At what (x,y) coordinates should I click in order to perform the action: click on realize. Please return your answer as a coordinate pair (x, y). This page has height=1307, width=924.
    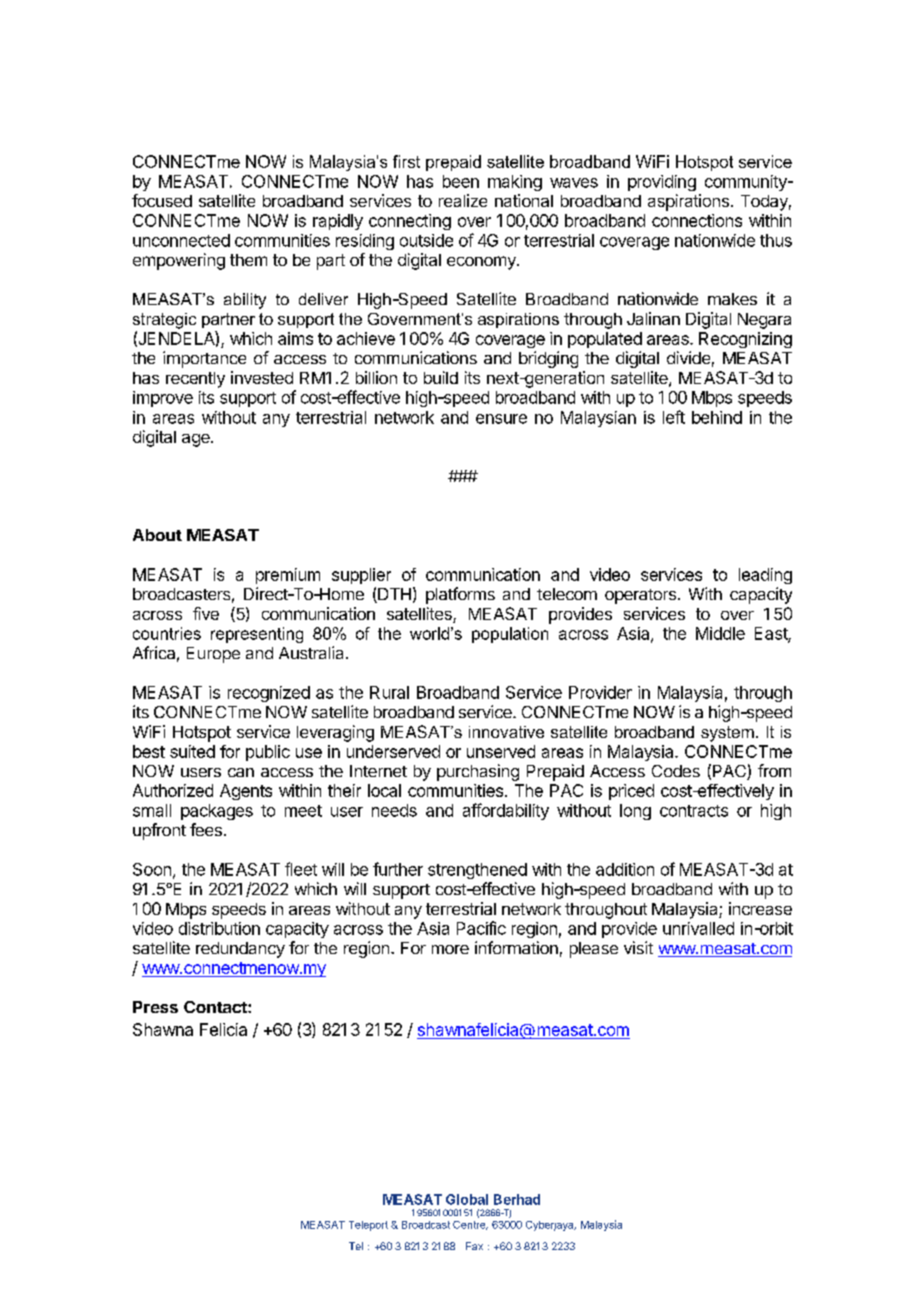
    Looking at the image, I should click on (463, 200).
